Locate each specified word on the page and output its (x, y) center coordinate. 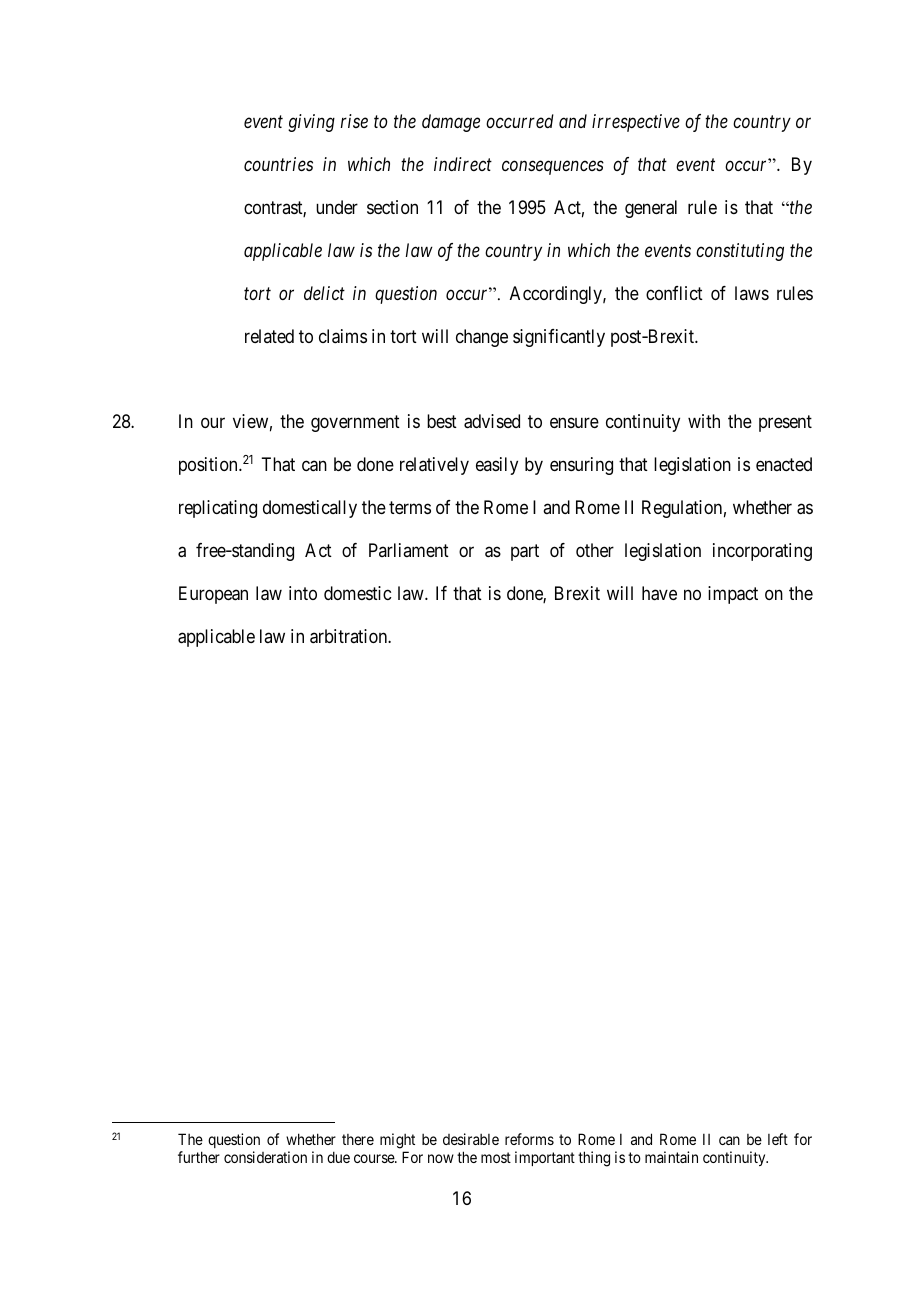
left (778, 1139)
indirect (463, 164)
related (269, 336)
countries (278, 164)
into (303, 593)
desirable (471, 1139)
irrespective (636, 123)
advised (492, 421)
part (525, 552)
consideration (265, 1157)
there (358, 1139)
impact (733, 595)
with (704, 421)
